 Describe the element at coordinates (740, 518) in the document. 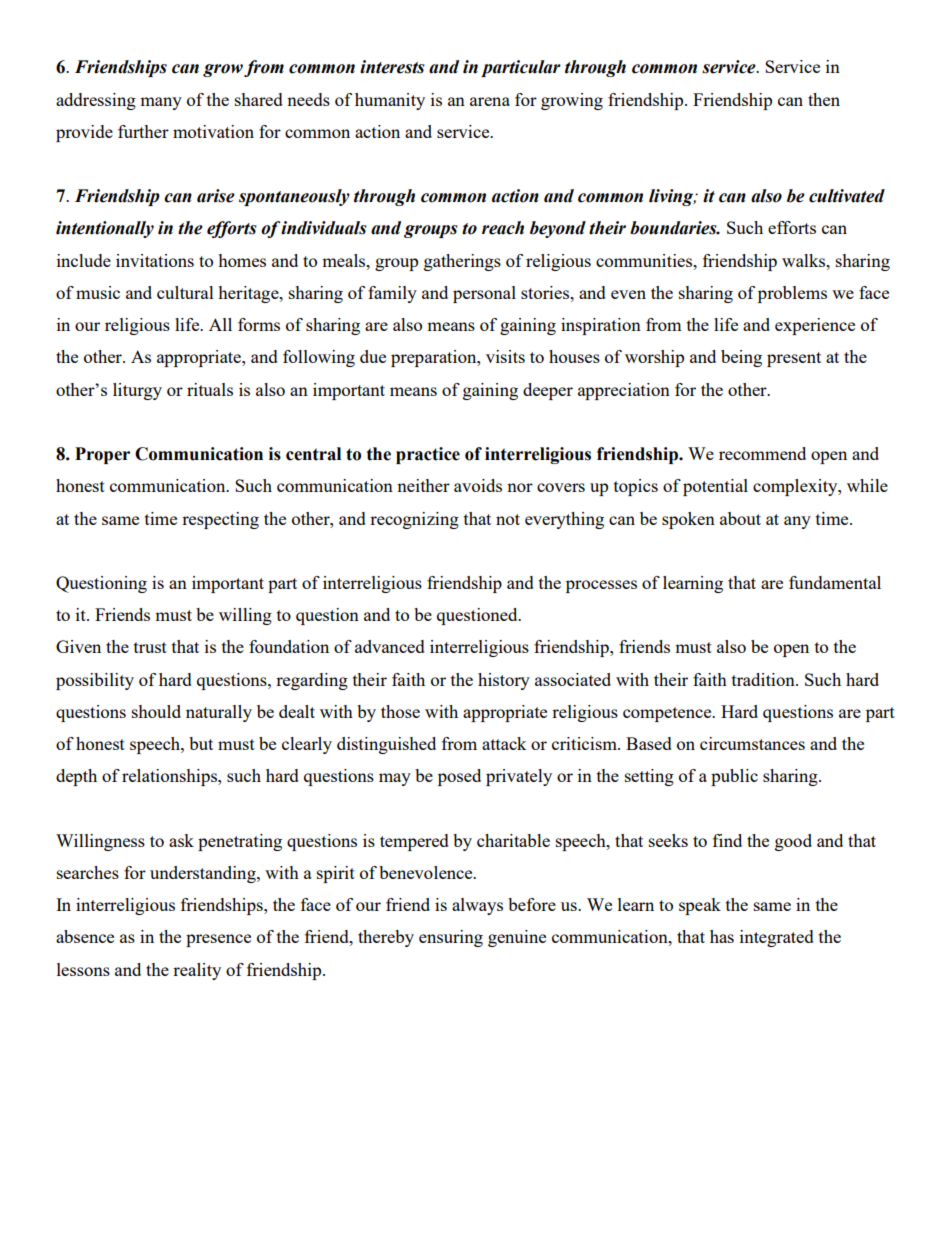

I see `about` at that location.
